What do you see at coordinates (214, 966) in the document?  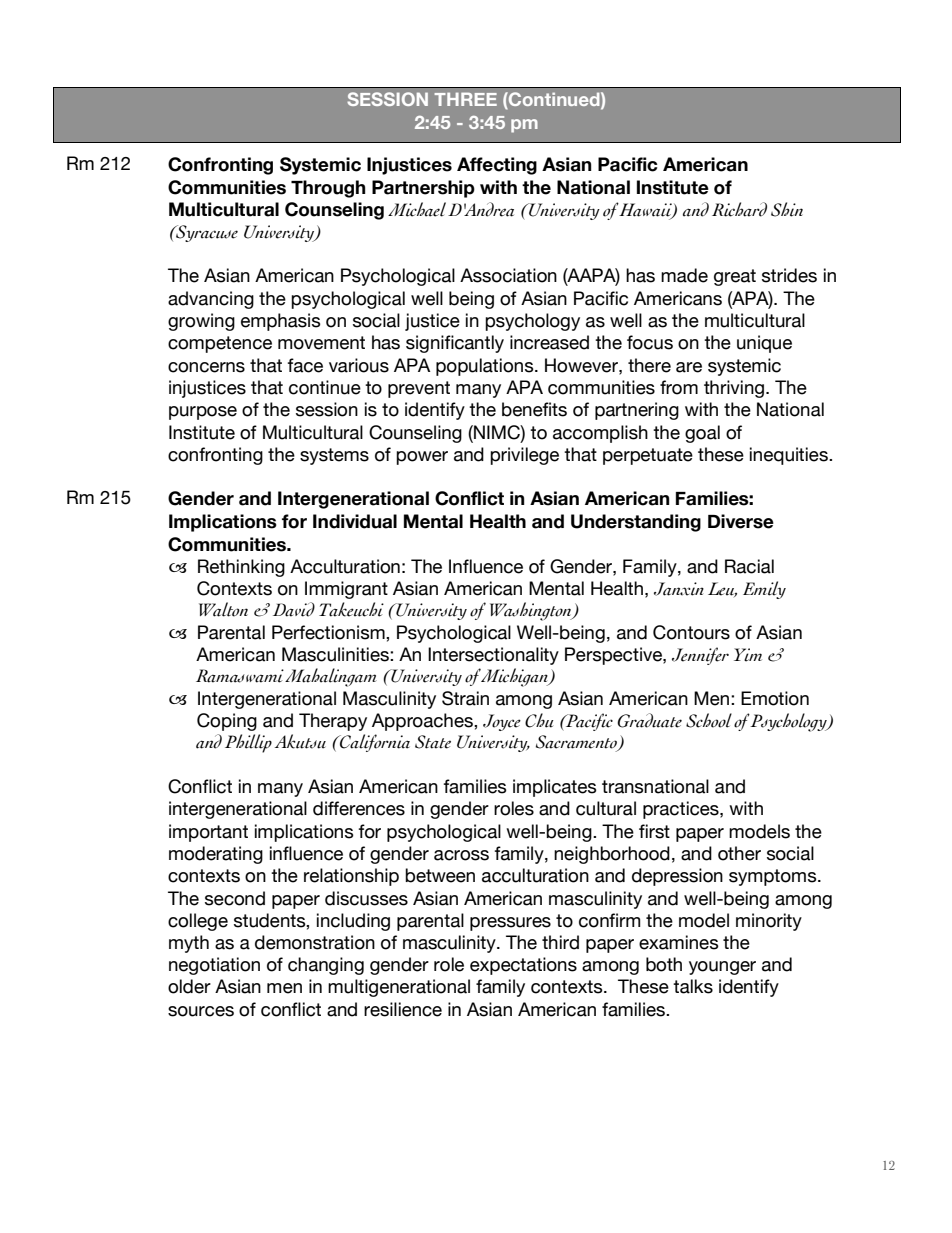 I see `negotiation` at bounding box center [214, 966].
